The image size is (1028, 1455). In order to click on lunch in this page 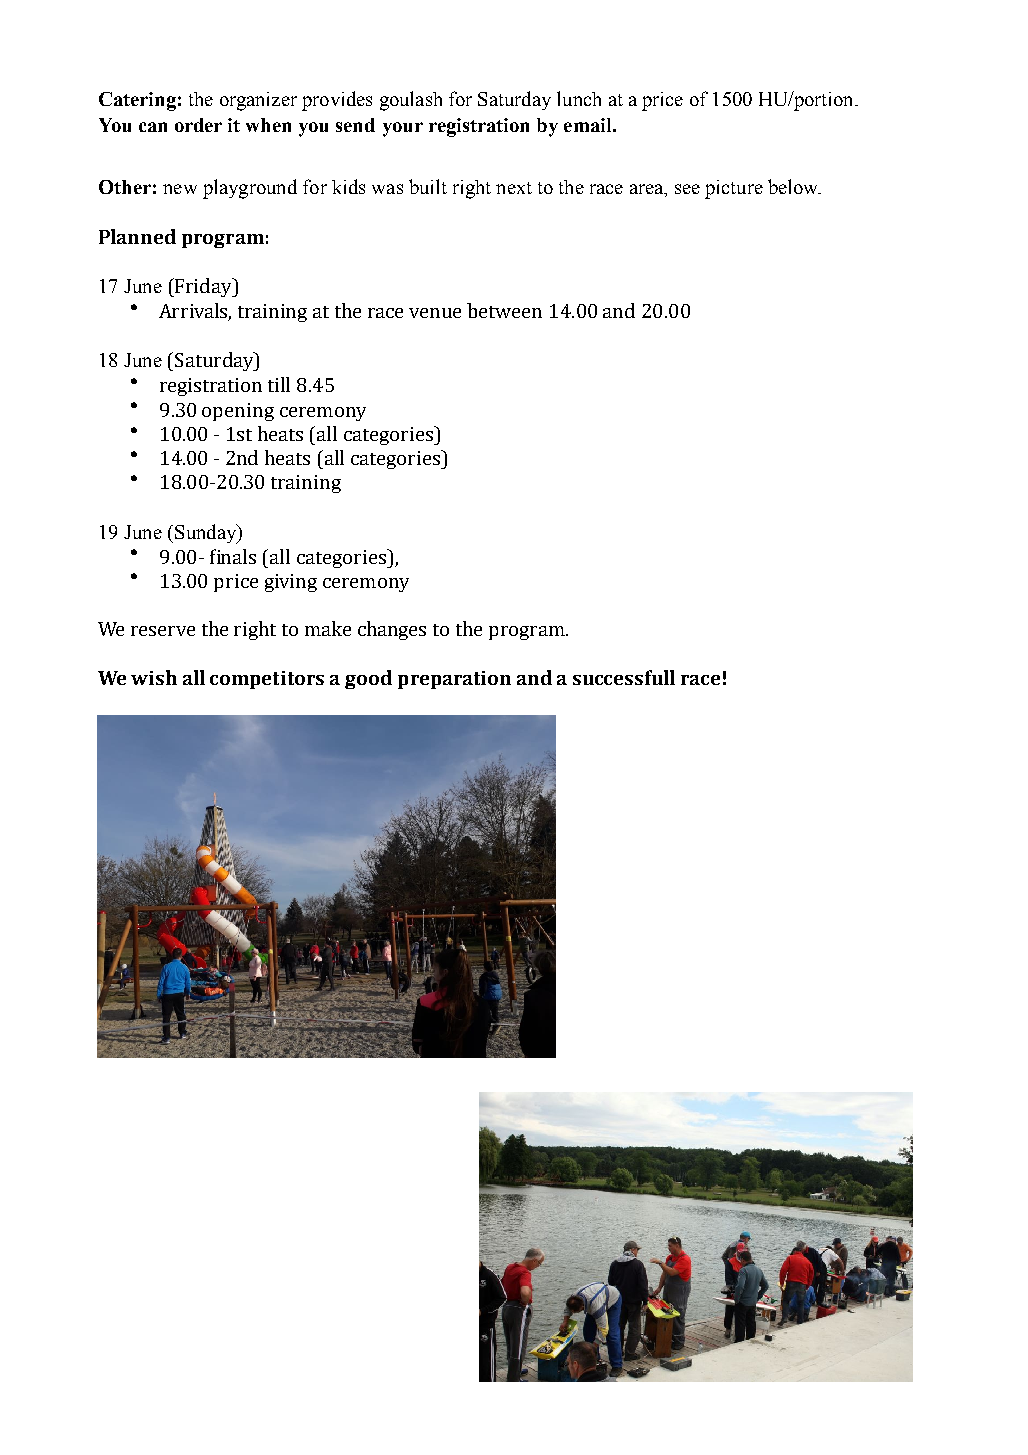, I will do `click(579, 98)`.
